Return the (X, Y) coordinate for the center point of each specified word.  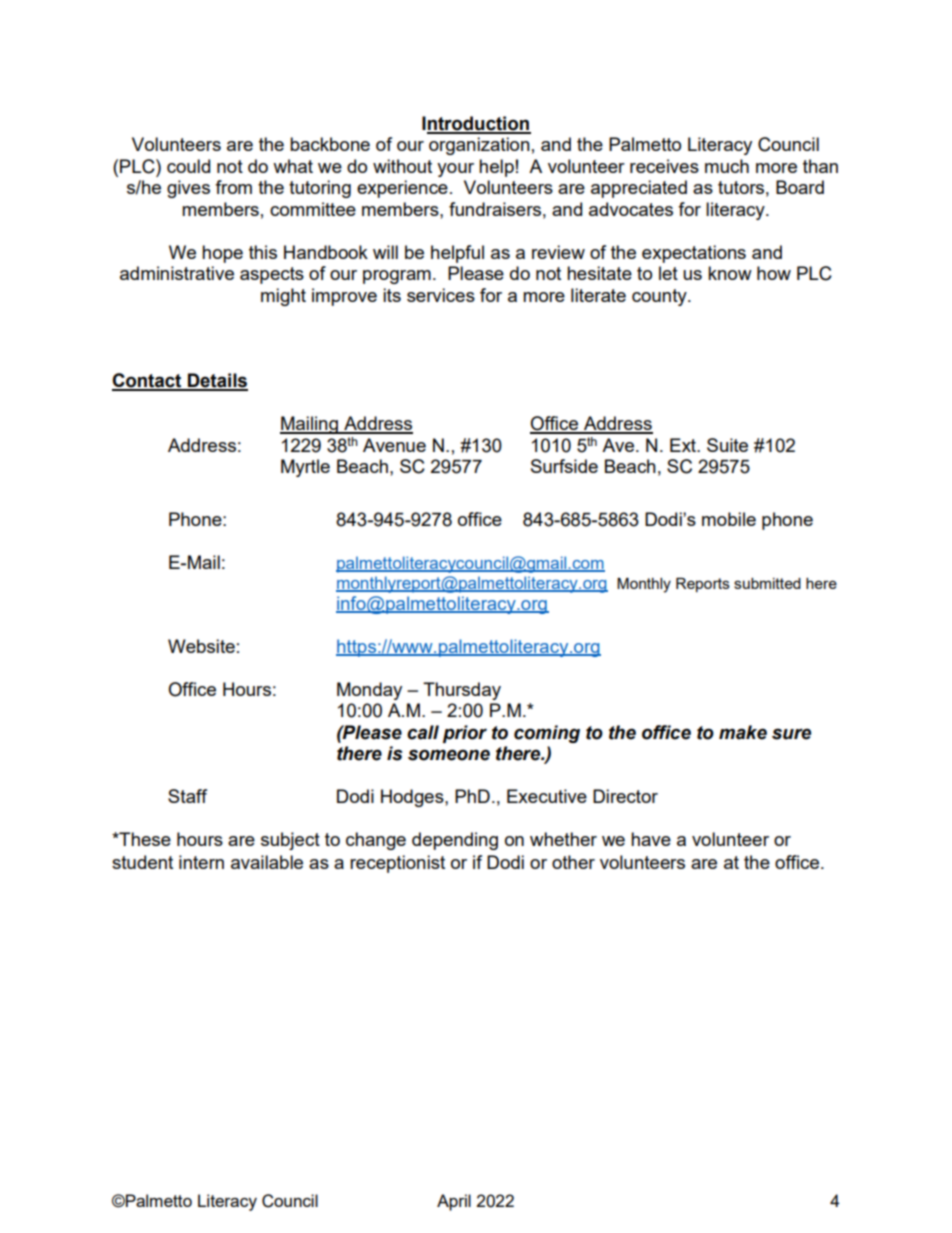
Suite (727, 445)
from (233, 187)
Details (217, 381)
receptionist (397, 864)
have (651, 839)
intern (201, 862)
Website (201, 646)
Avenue (394, 445)
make (743, 732)
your (455, 170)
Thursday (462, 691)
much (727, 166)
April (454, 1202)
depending (455, 841)
